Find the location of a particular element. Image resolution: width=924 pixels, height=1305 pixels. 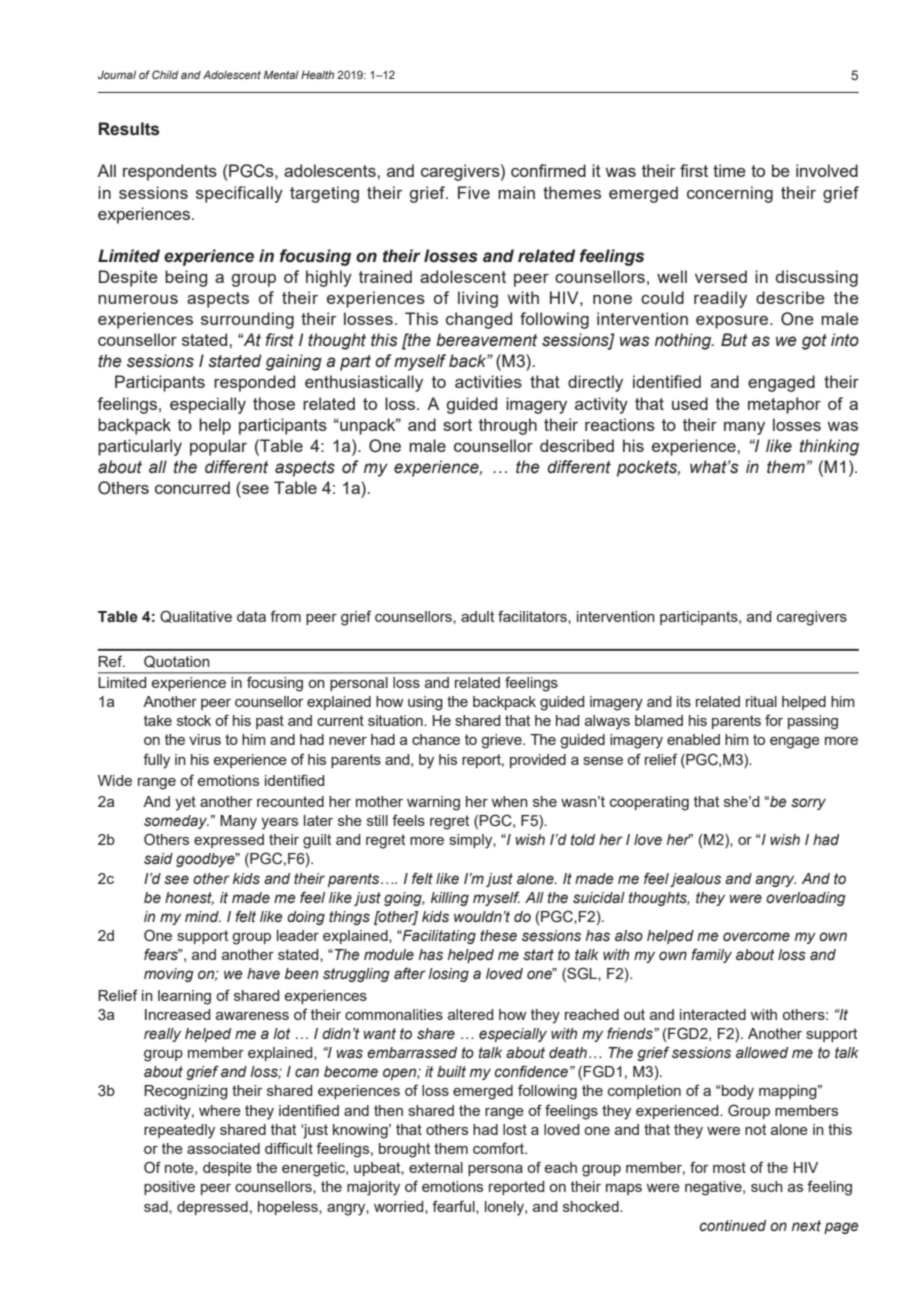

Child is located at coordinates (165, 74).
